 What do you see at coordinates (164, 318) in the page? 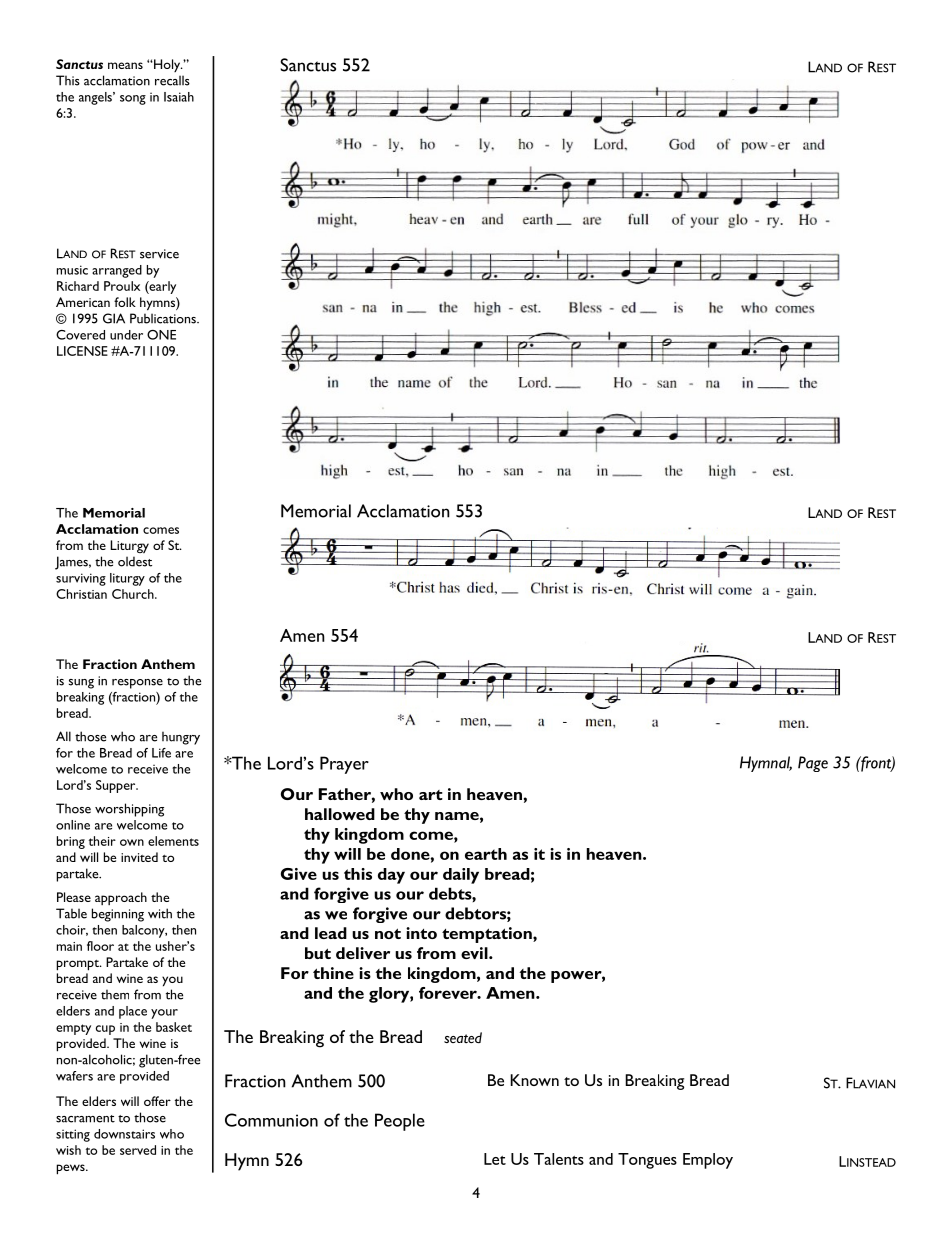
I see `Publications` at bounding box center [164, 318].
